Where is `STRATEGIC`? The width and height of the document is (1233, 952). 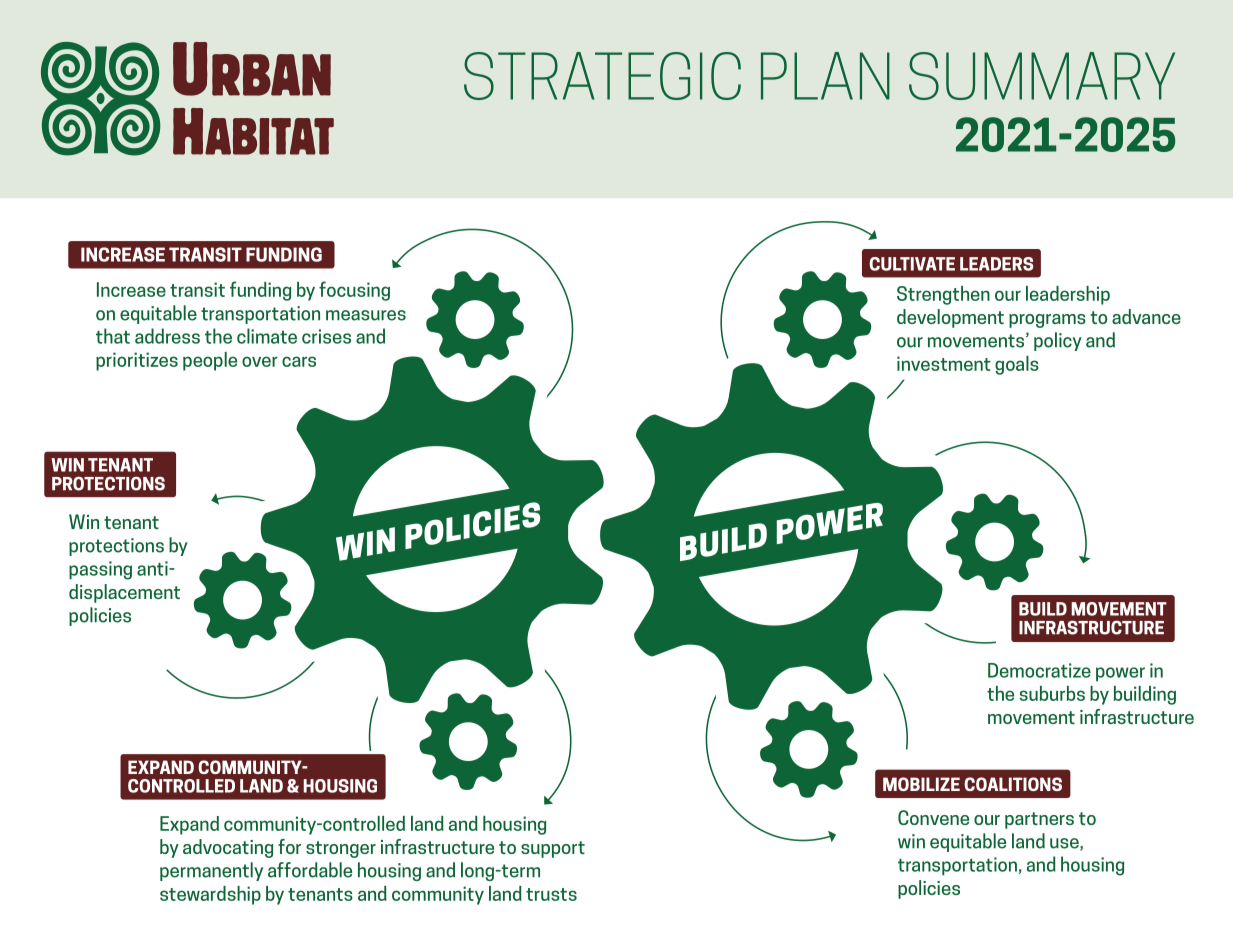
STRATEGIC is located at coordinates (602, 76).
